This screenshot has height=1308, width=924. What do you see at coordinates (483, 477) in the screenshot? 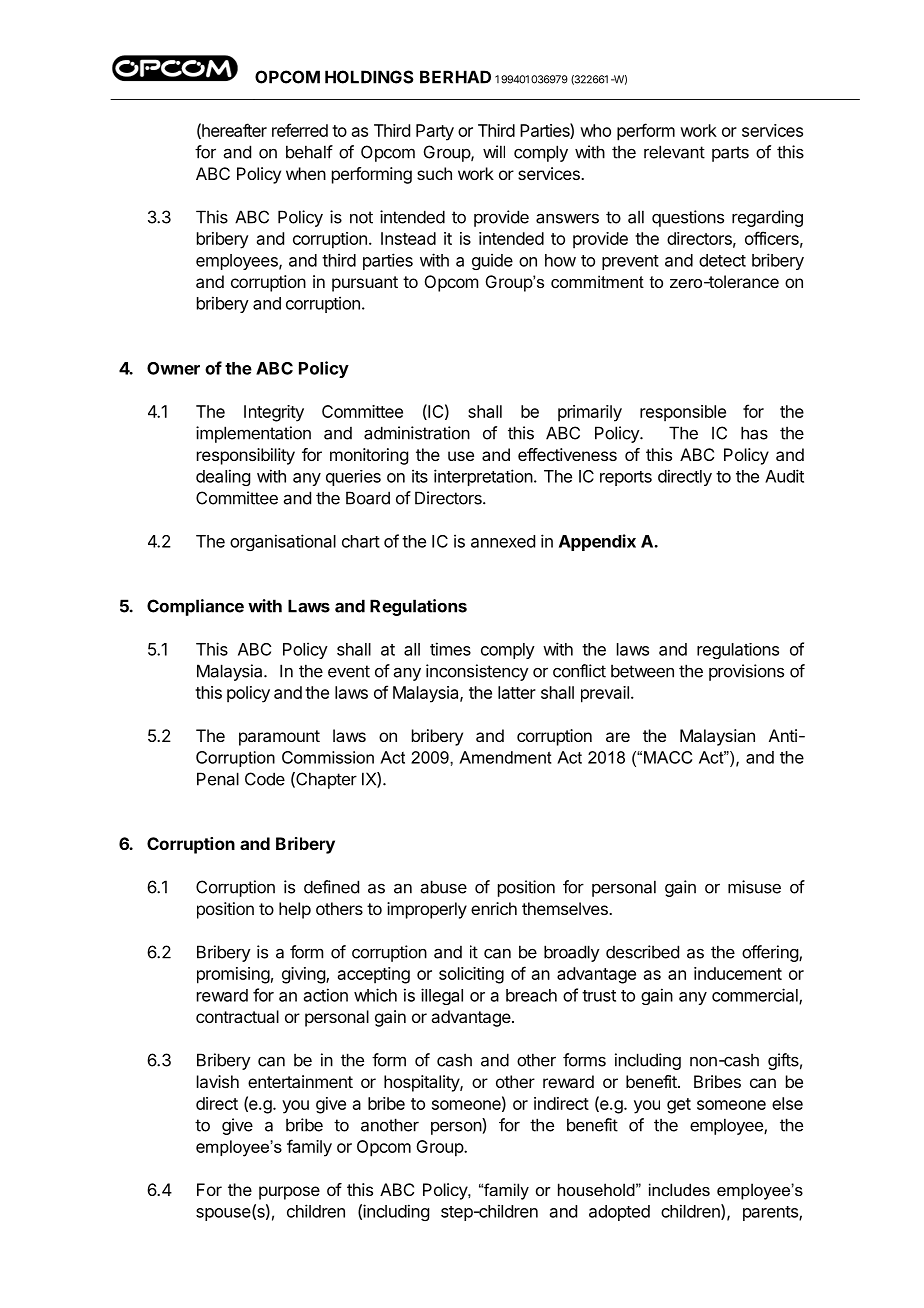
I see `interpretation` at bounding box center [483, 477].
